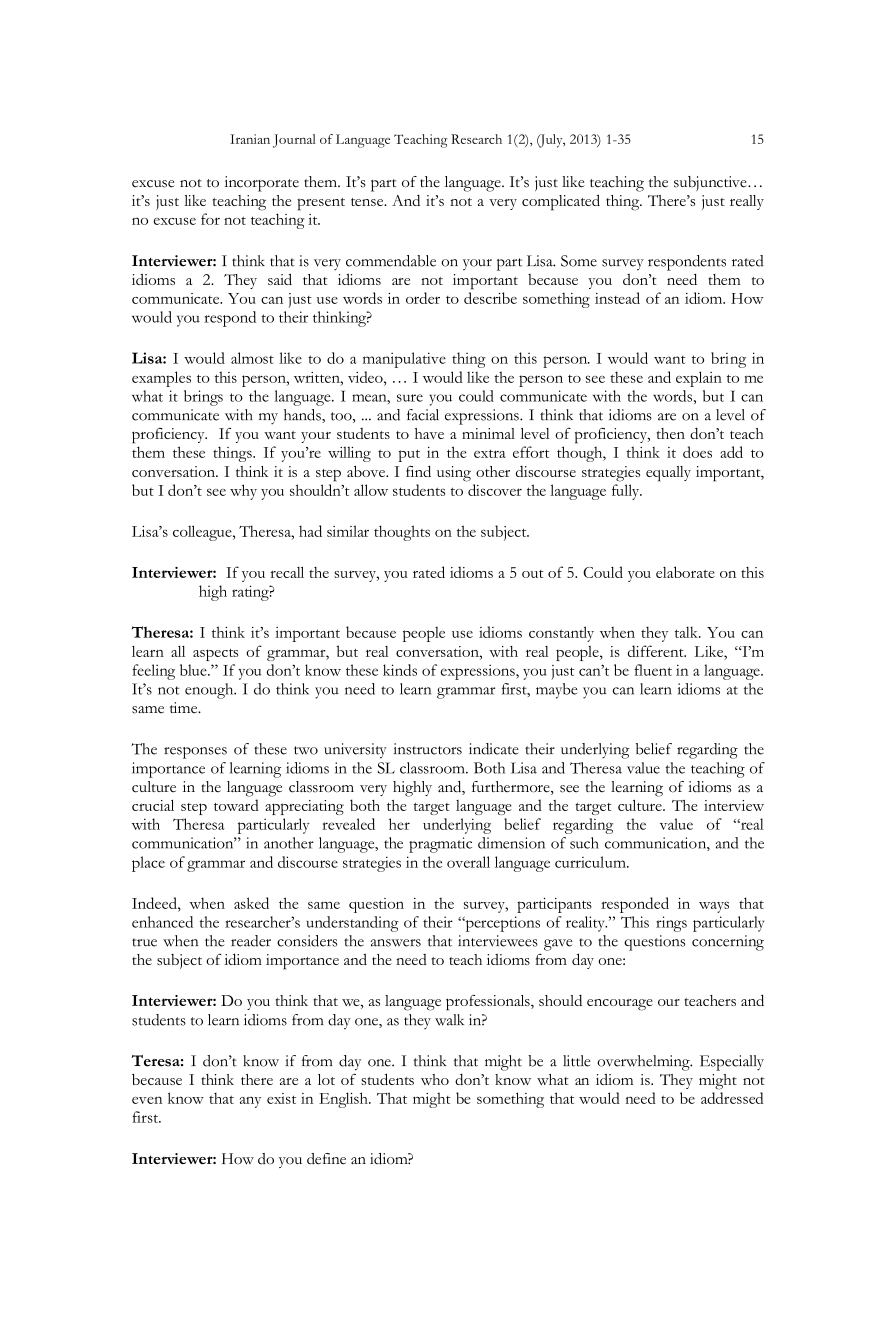 This screenshot has width=896, height=1318. I want to click on tense, so click(368, 202).
